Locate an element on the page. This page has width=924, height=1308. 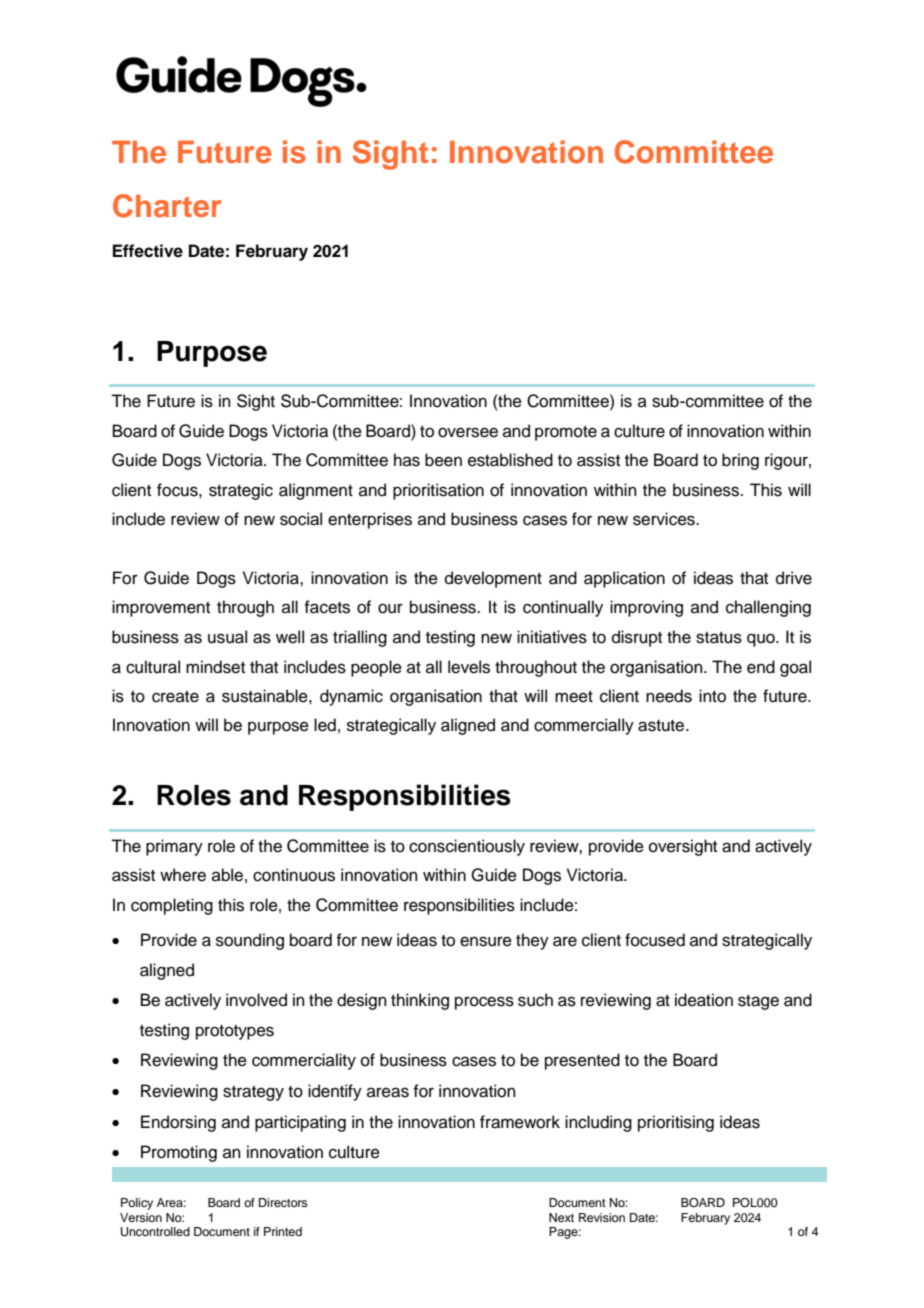
prioritising is located at coordinates (676, 1123).
